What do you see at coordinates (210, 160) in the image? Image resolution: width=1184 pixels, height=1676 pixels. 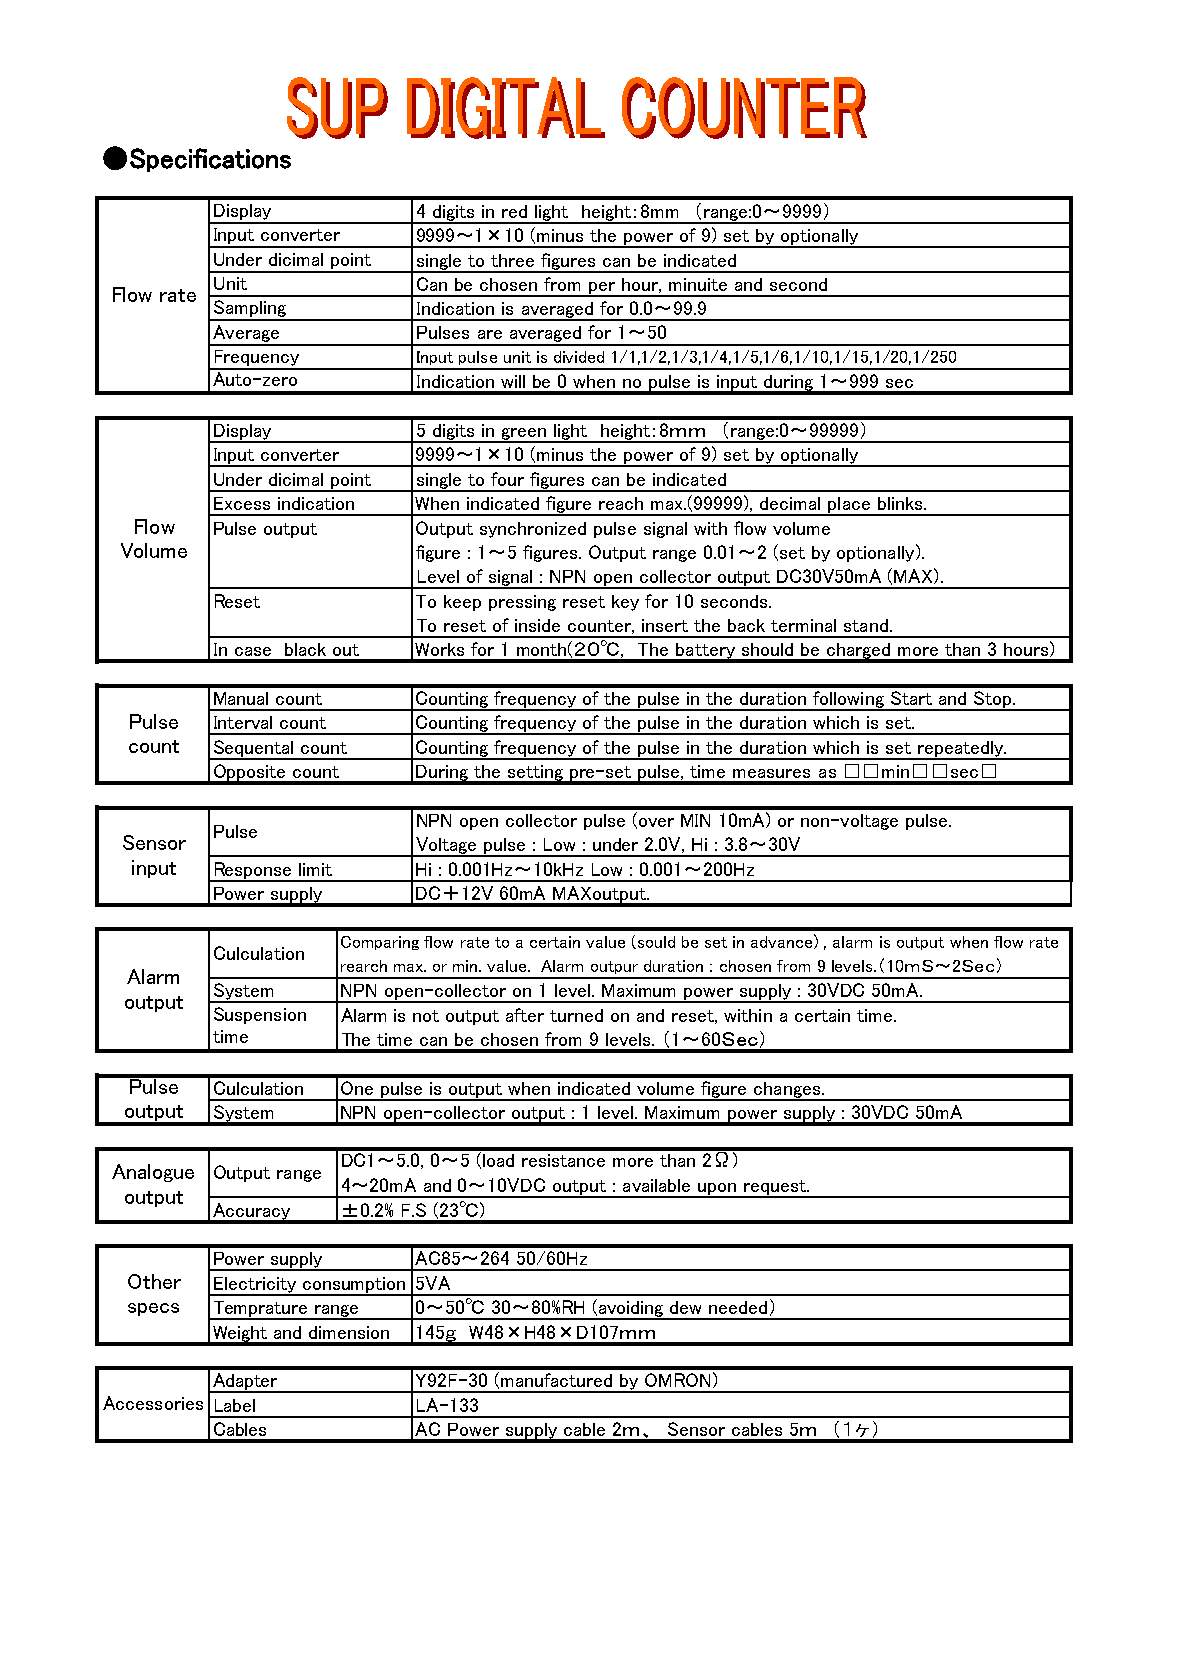 I see `Specifications` at bounding box center [210, 160].
